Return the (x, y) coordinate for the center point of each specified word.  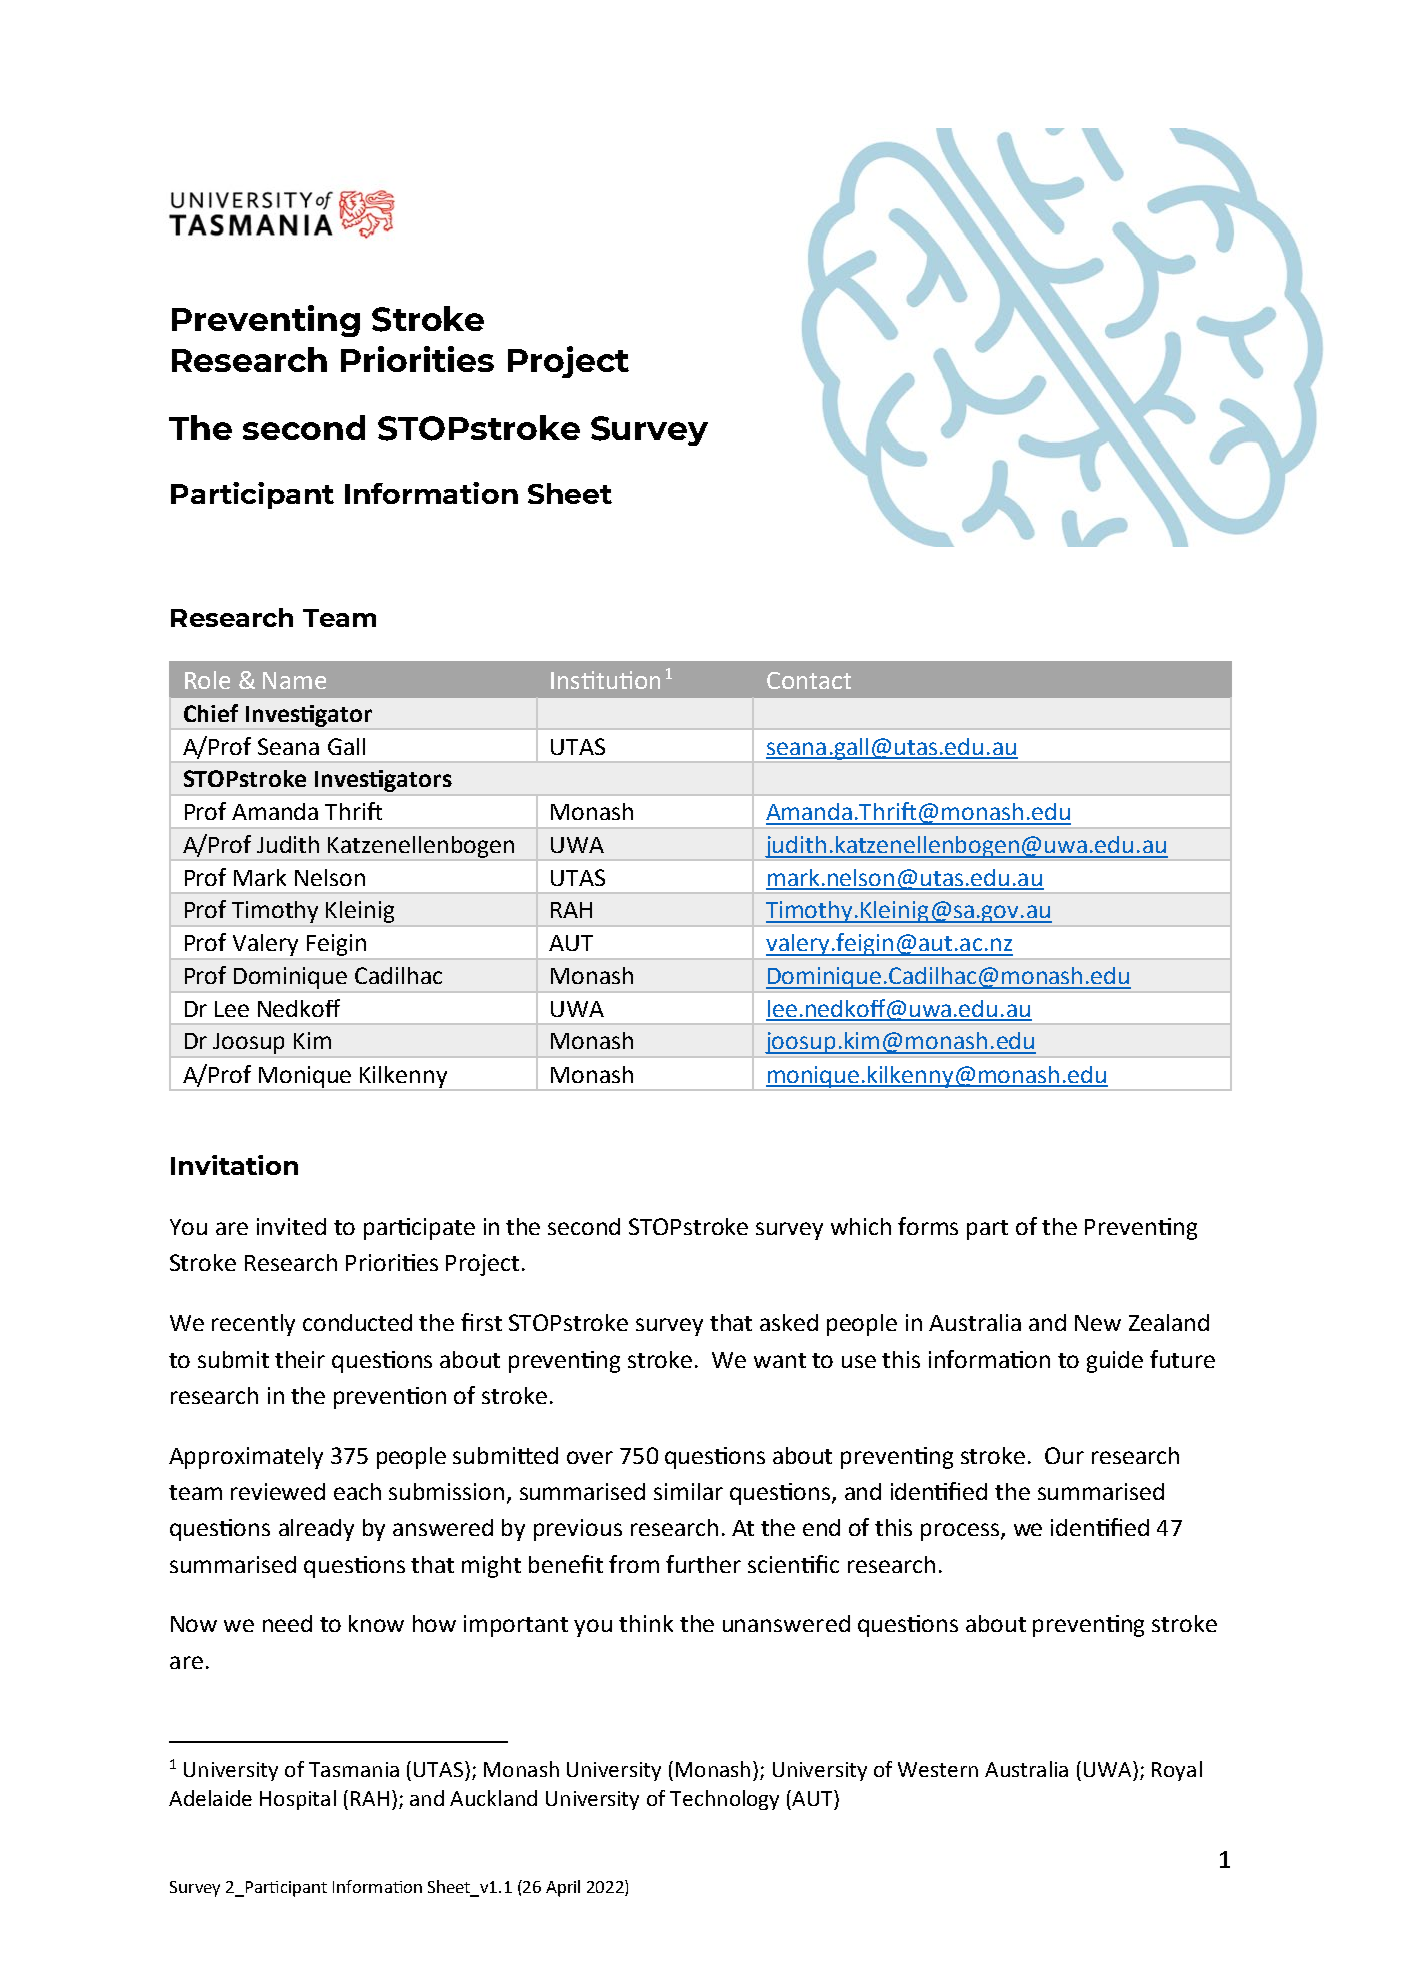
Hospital (298, 1800)
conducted (357, 1322)
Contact (809, 680)
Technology (724, 1800)
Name (294, 680)
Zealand (1169, 1322)
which (861, 1226)
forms (928, 1226)
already (316, 1530)
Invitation (234, 1165)
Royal (1177, 1771)
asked (789, 1322)
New (1098, 1323)
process (961, 1532)
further (703, 1564)
